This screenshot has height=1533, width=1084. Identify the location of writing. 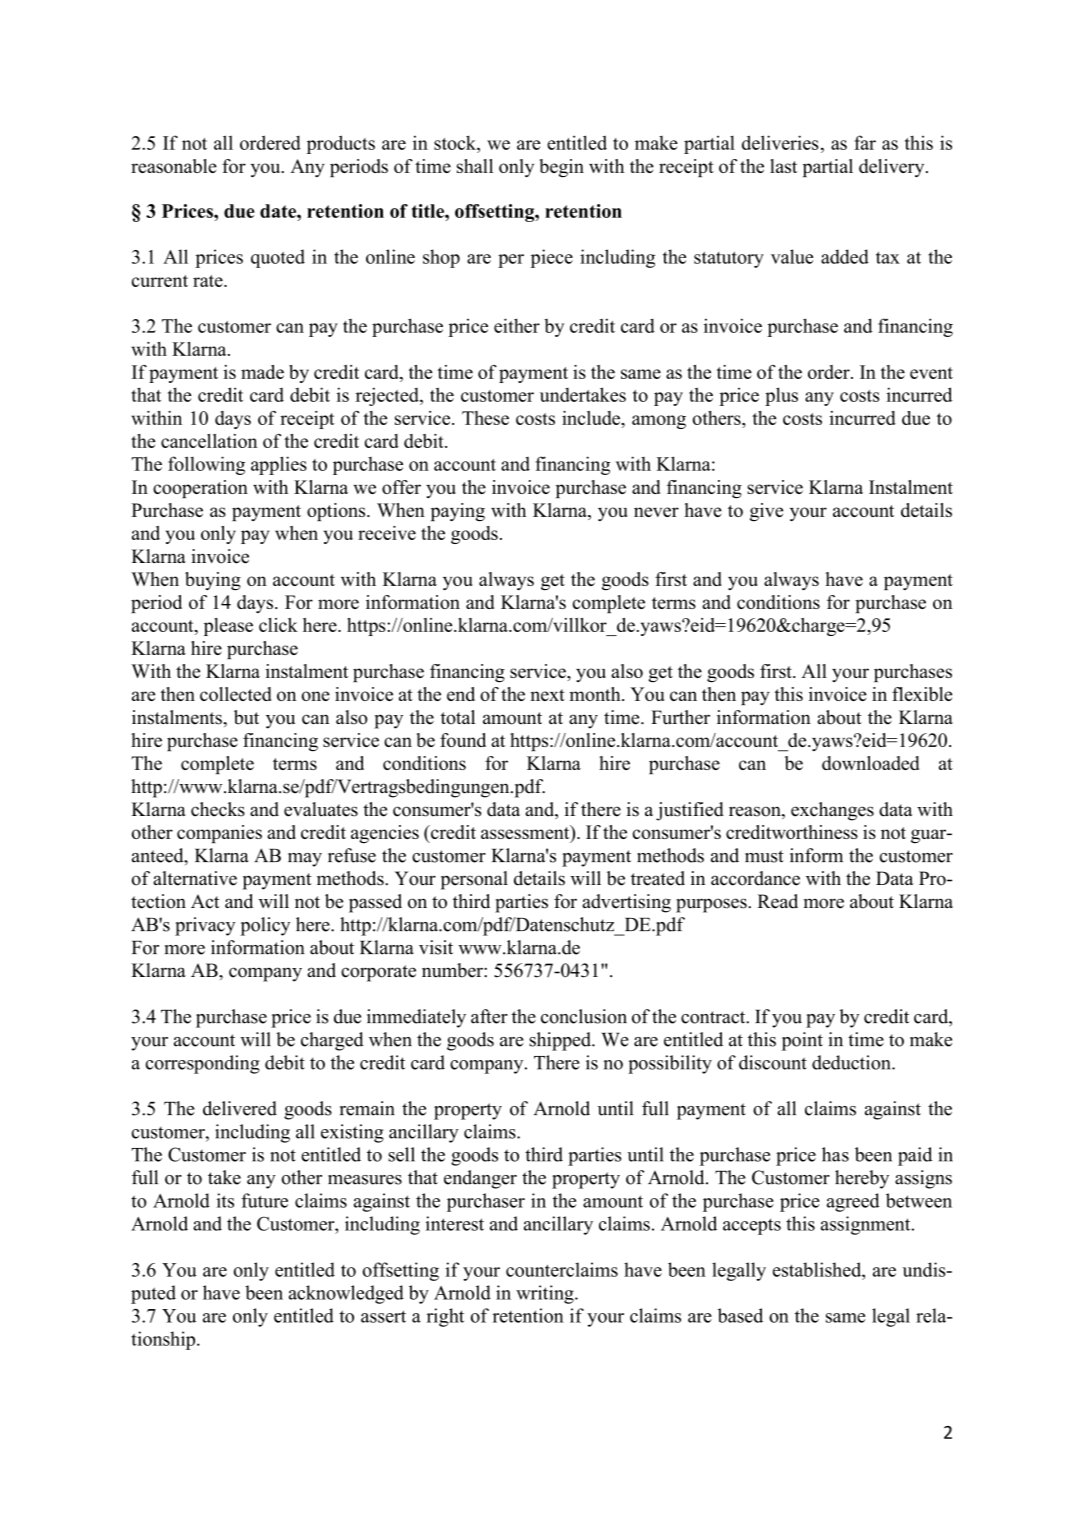
(546, 1294).
